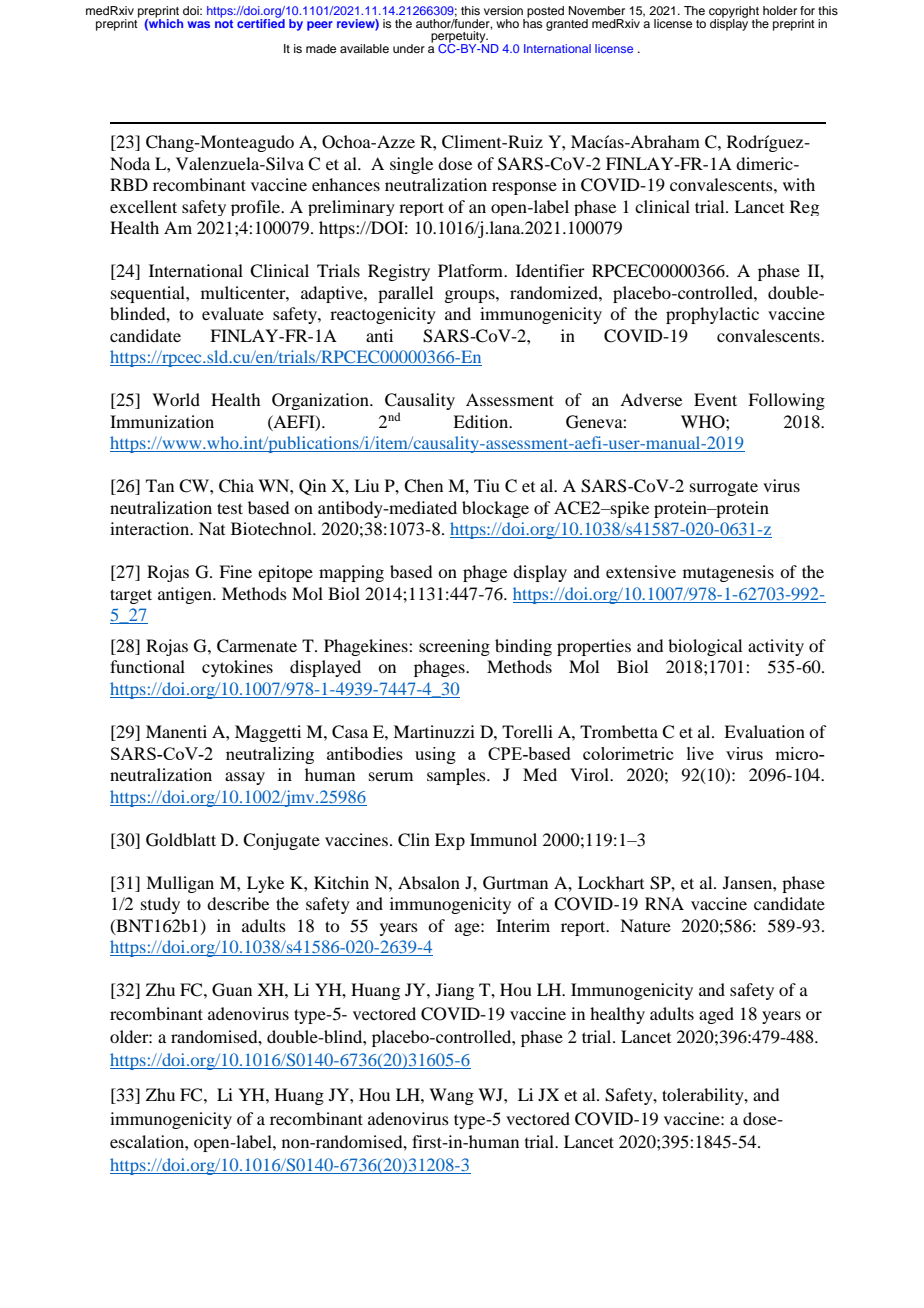  I want to click on live, so click(700, 753).
